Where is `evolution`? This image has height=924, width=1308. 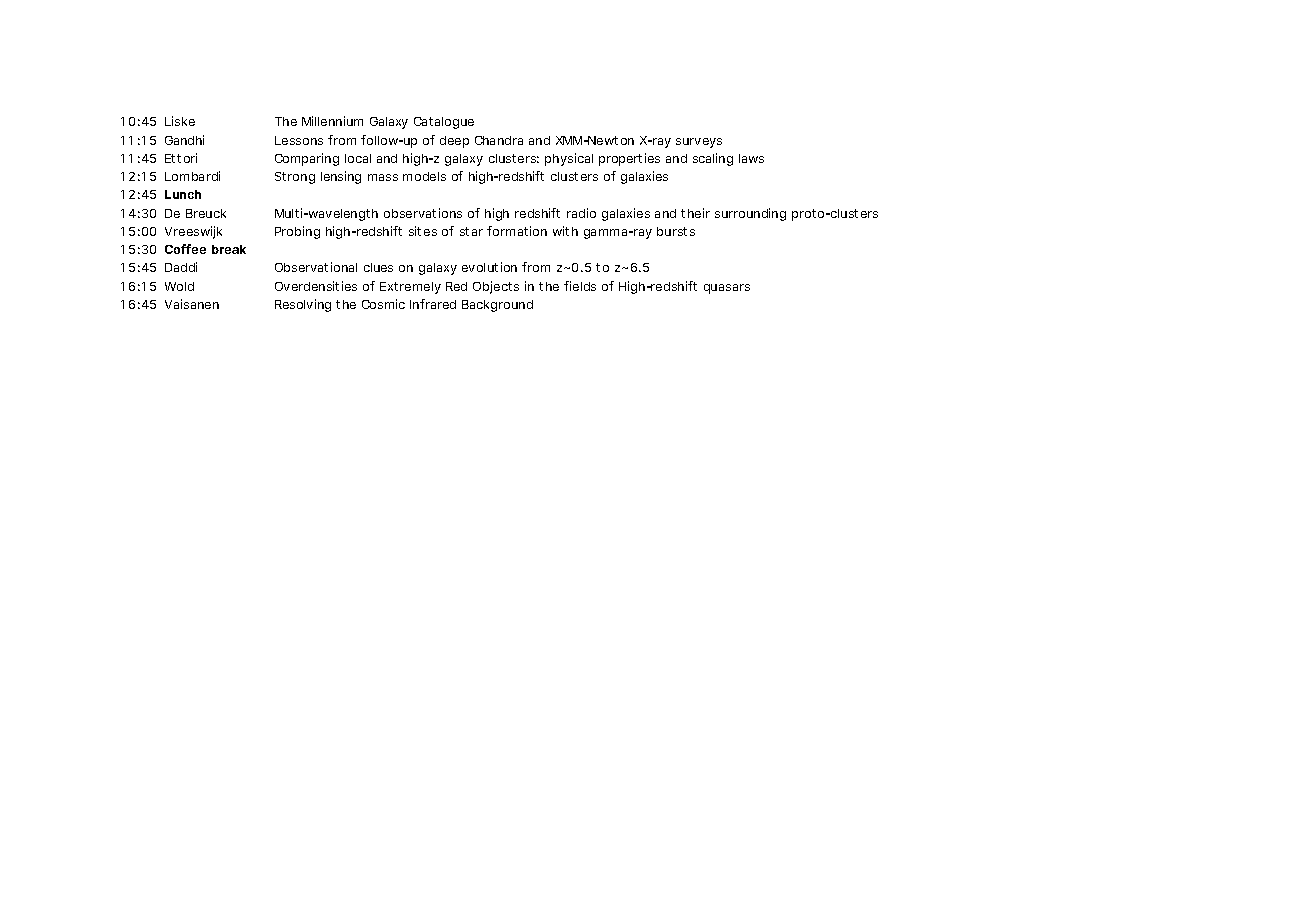
evolution is located at coordinates (489, 267).
